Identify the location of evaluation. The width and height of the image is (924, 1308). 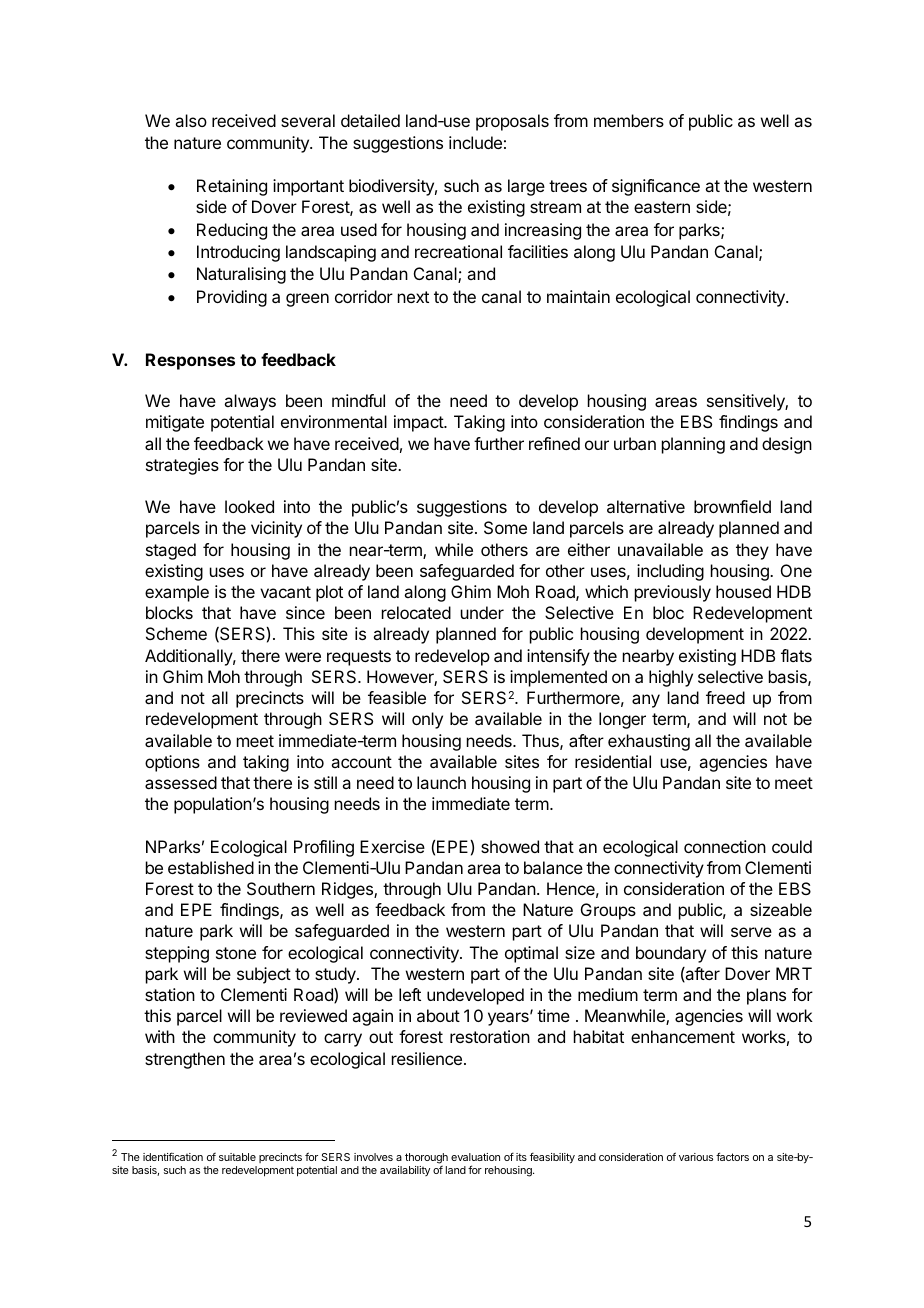
(475, 1157).
